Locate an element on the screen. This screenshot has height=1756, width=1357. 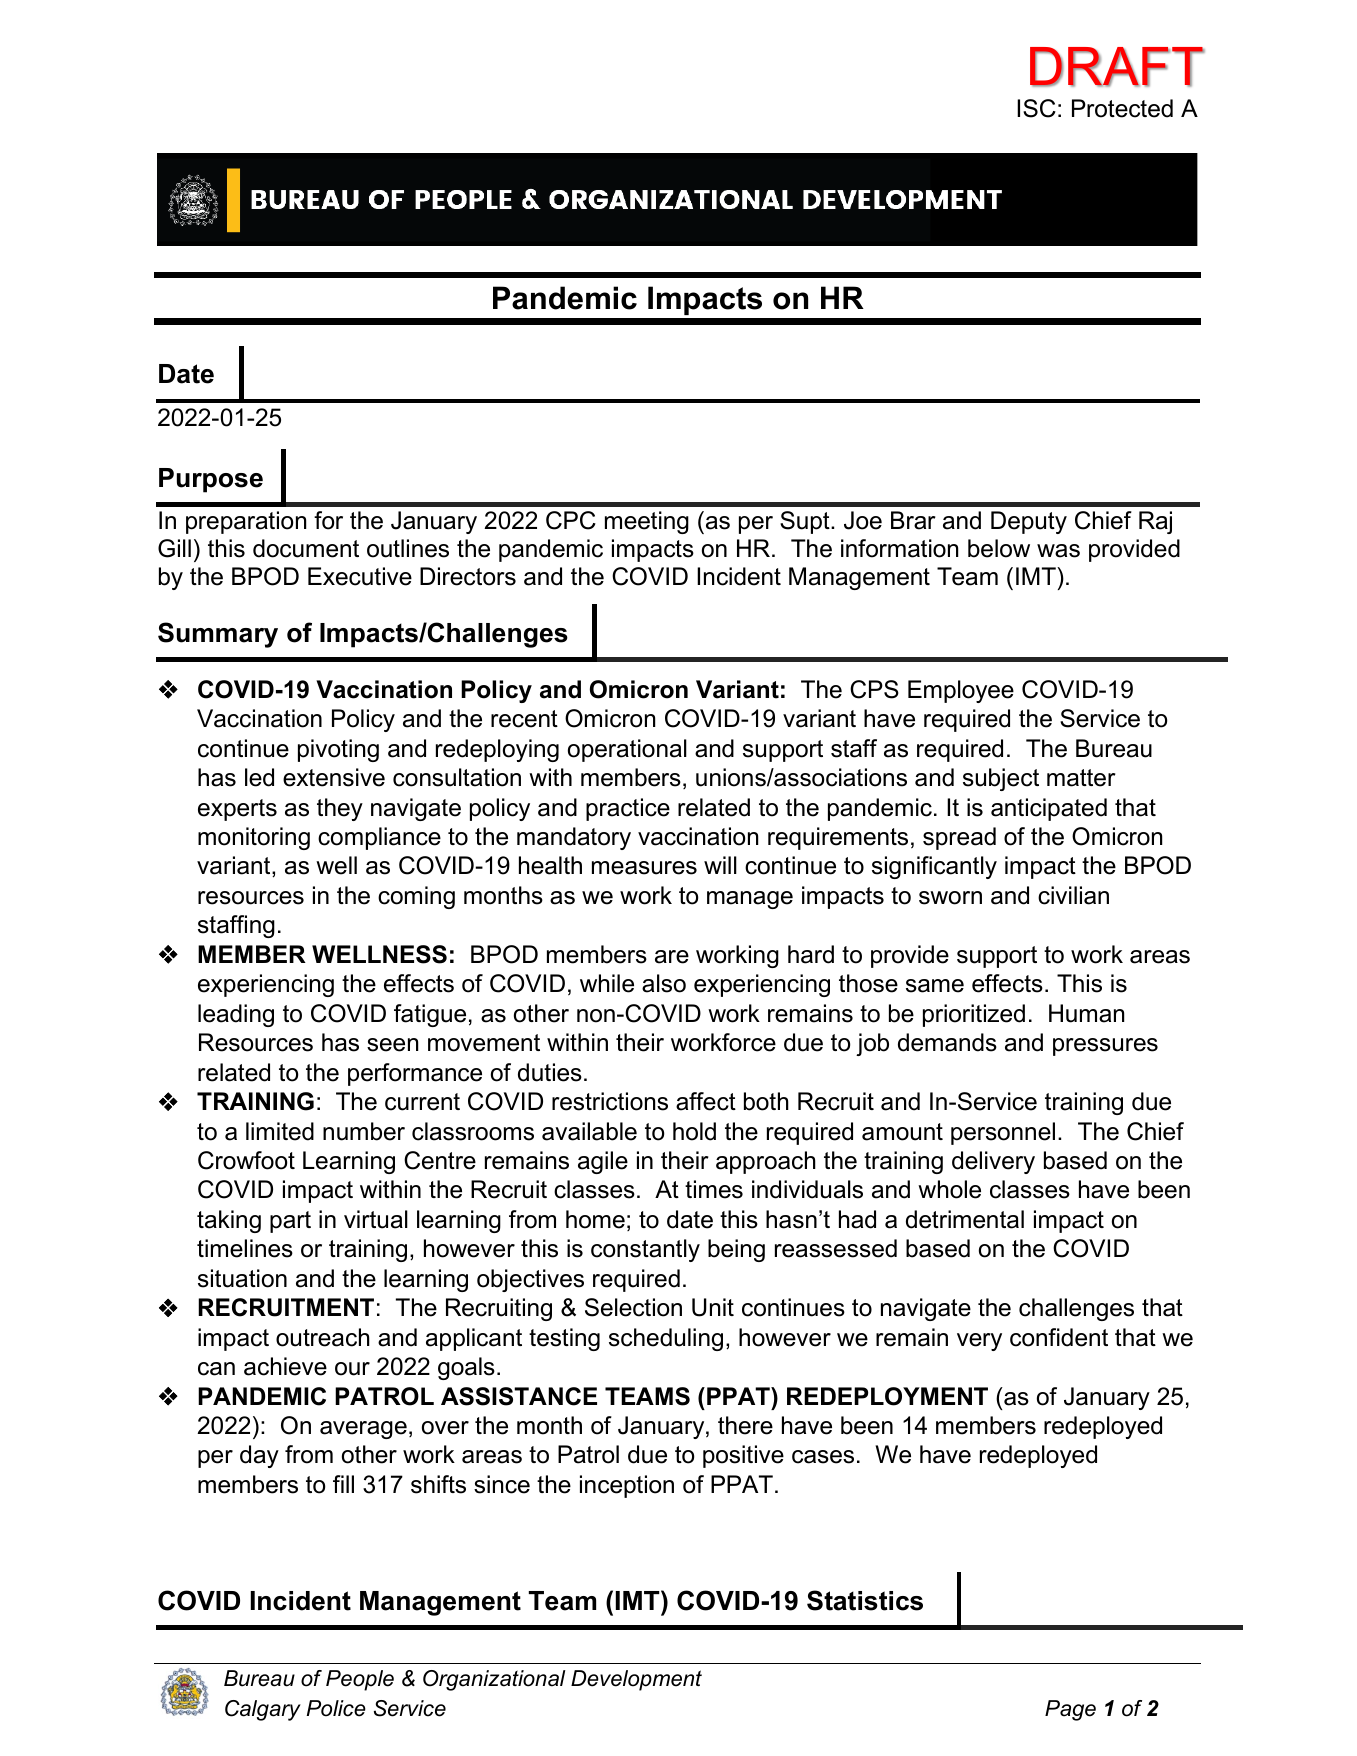
Development is located at coordinates (636, 1680).
